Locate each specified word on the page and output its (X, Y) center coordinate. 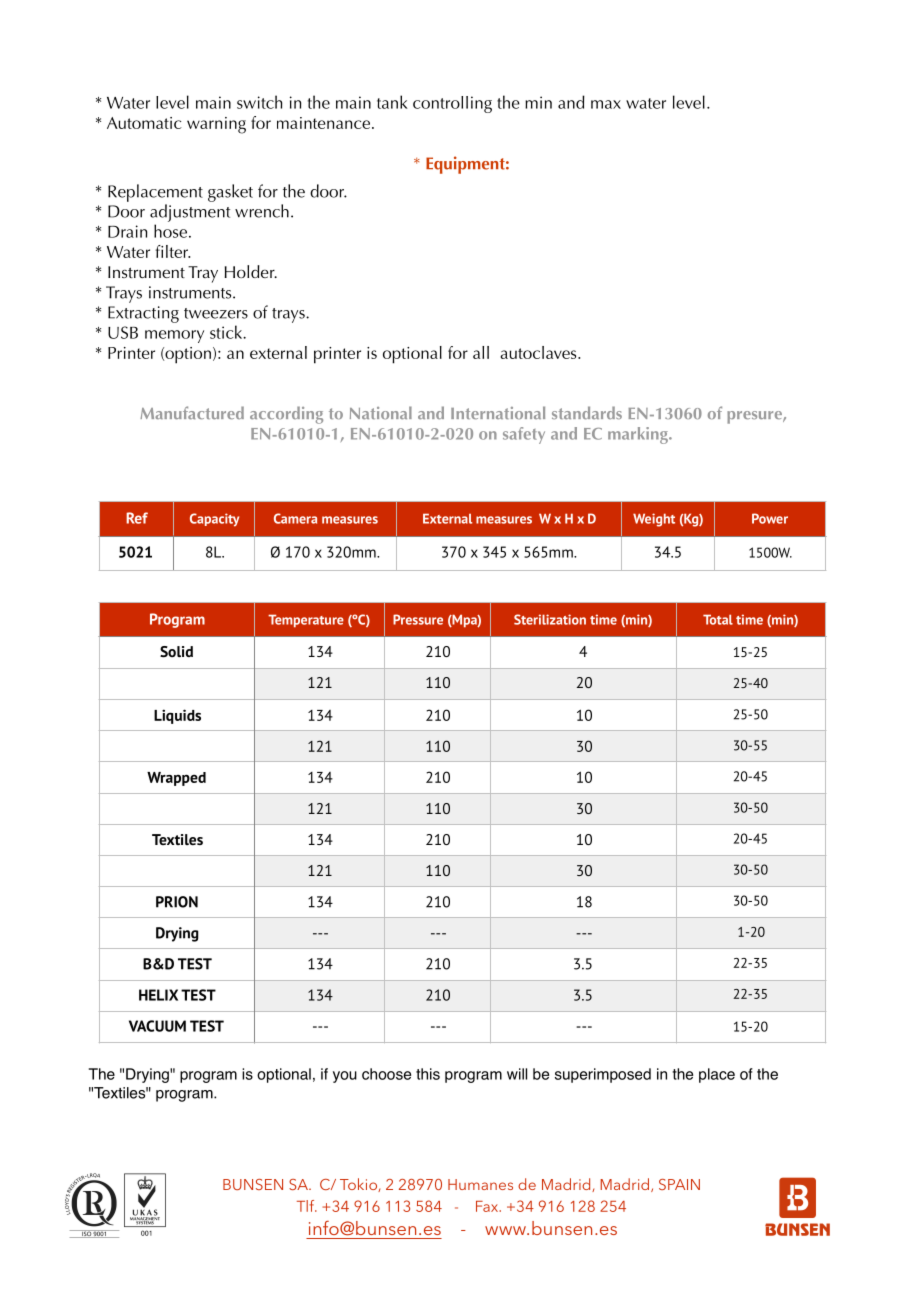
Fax (488, 1206)
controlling (452, 104)
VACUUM (157, 1026)
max (606, 104)
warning (216, 125)
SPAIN (679, 1184)
